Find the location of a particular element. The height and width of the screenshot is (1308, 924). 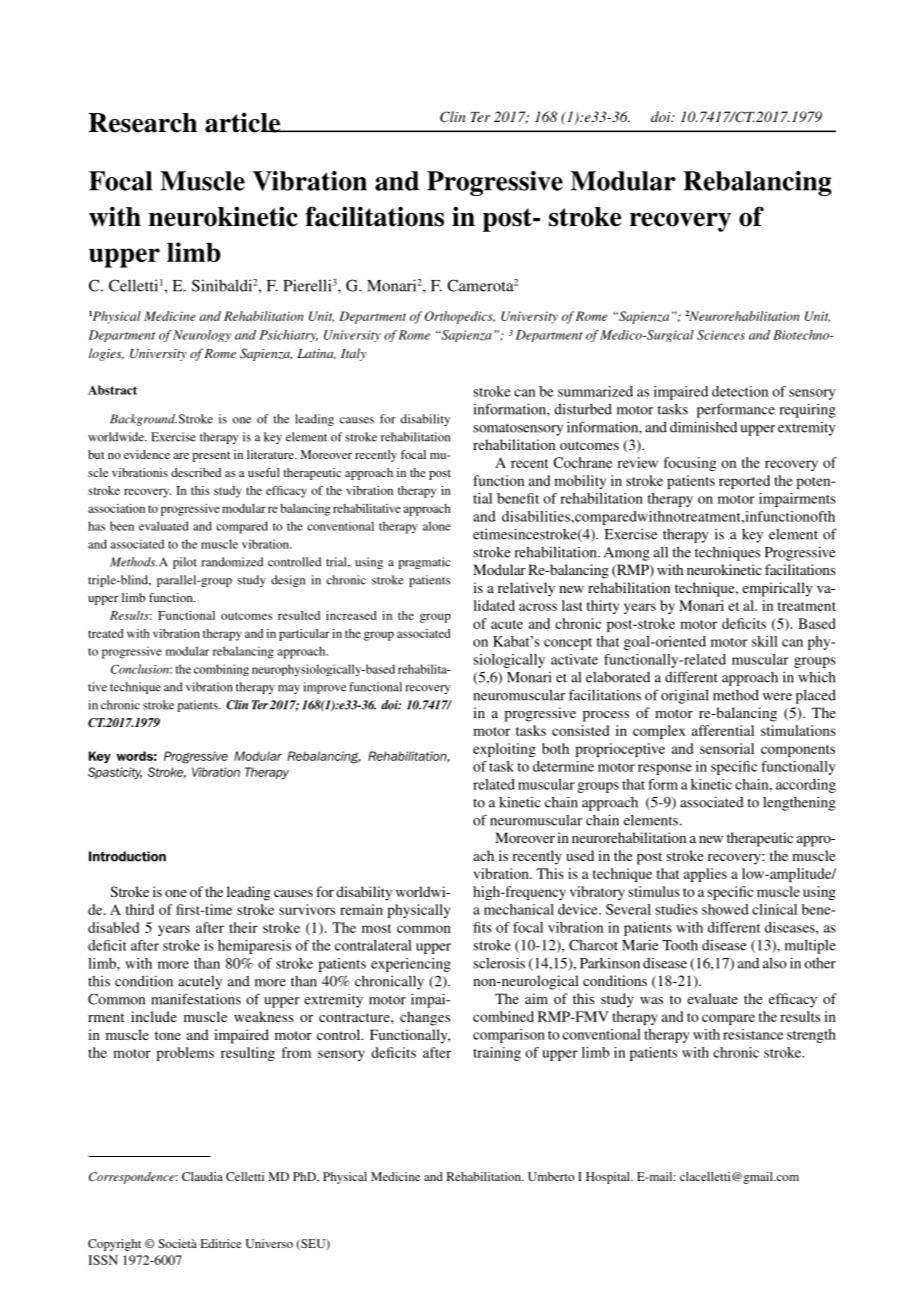

experiencing is located at coordinates (411, 965).
